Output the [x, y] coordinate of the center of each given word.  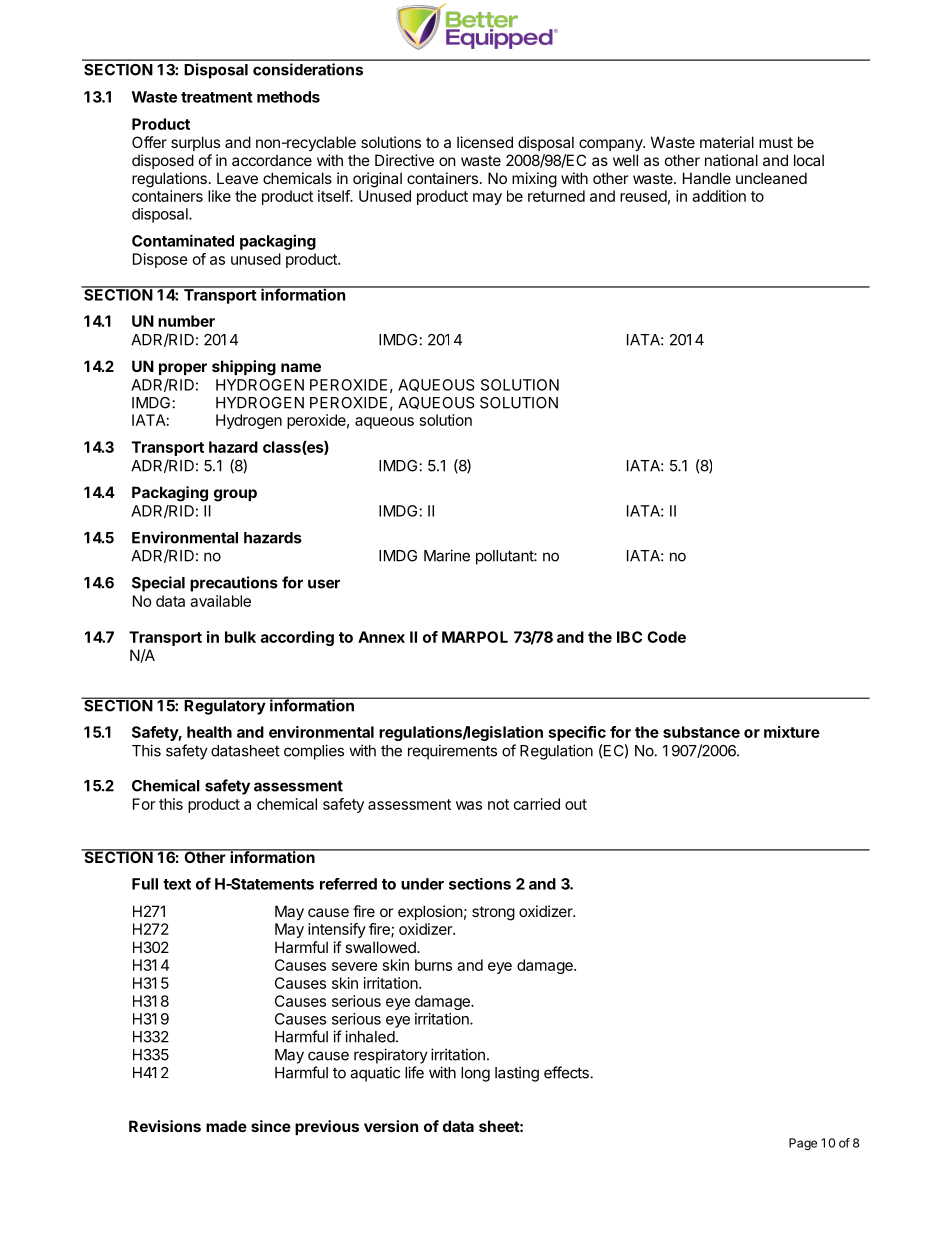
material [727, 142]
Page [803, 1144]
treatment [217, 97]
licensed [485, 142]
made [226, 1126]
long [475, 1074]
